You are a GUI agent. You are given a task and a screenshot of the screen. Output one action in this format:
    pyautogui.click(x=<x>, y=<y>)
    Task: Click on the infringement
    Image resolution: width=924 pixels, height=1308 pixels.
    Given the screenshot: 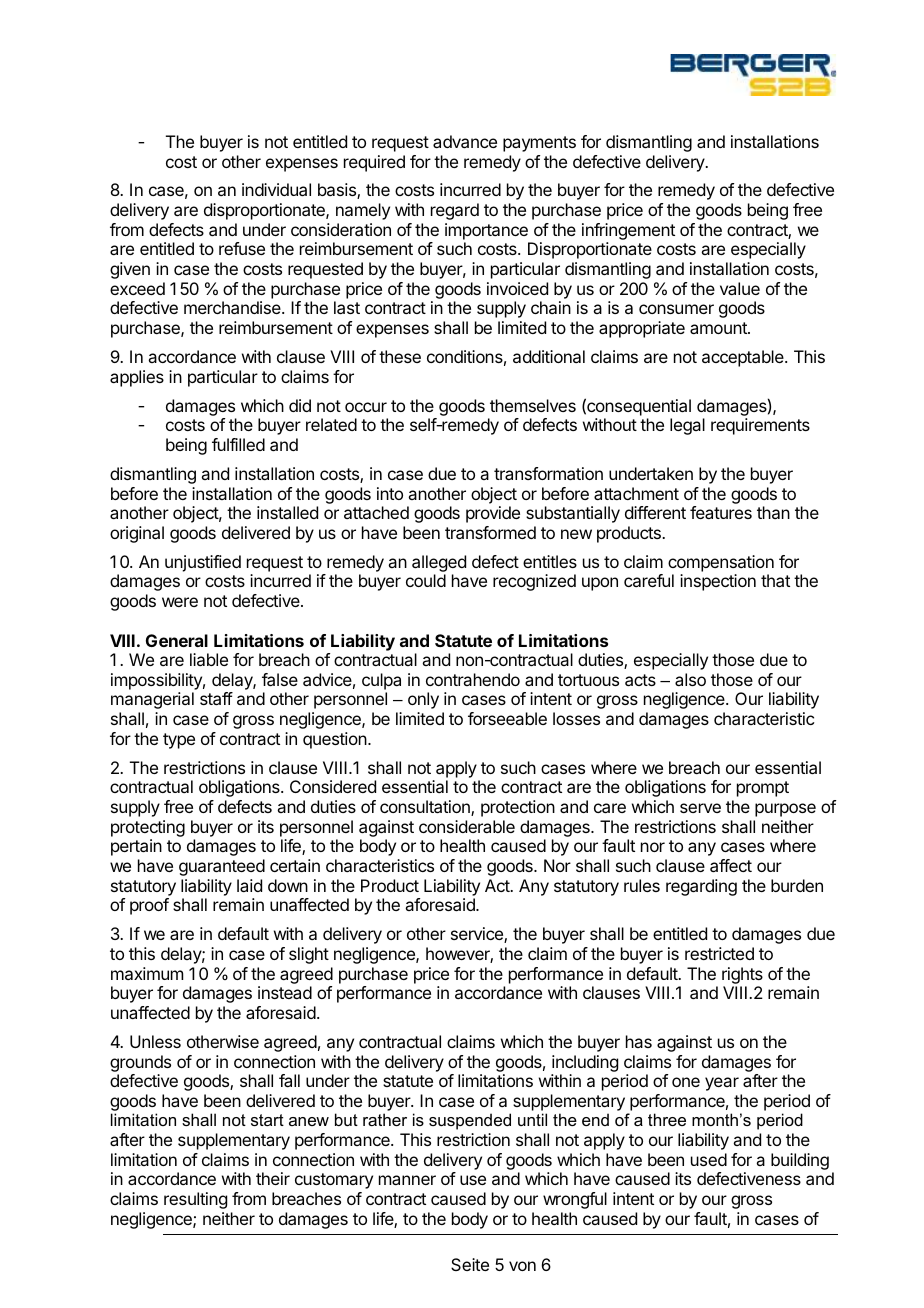 What is the action you would take?
    pyautogui.click(x=628, y=231)
